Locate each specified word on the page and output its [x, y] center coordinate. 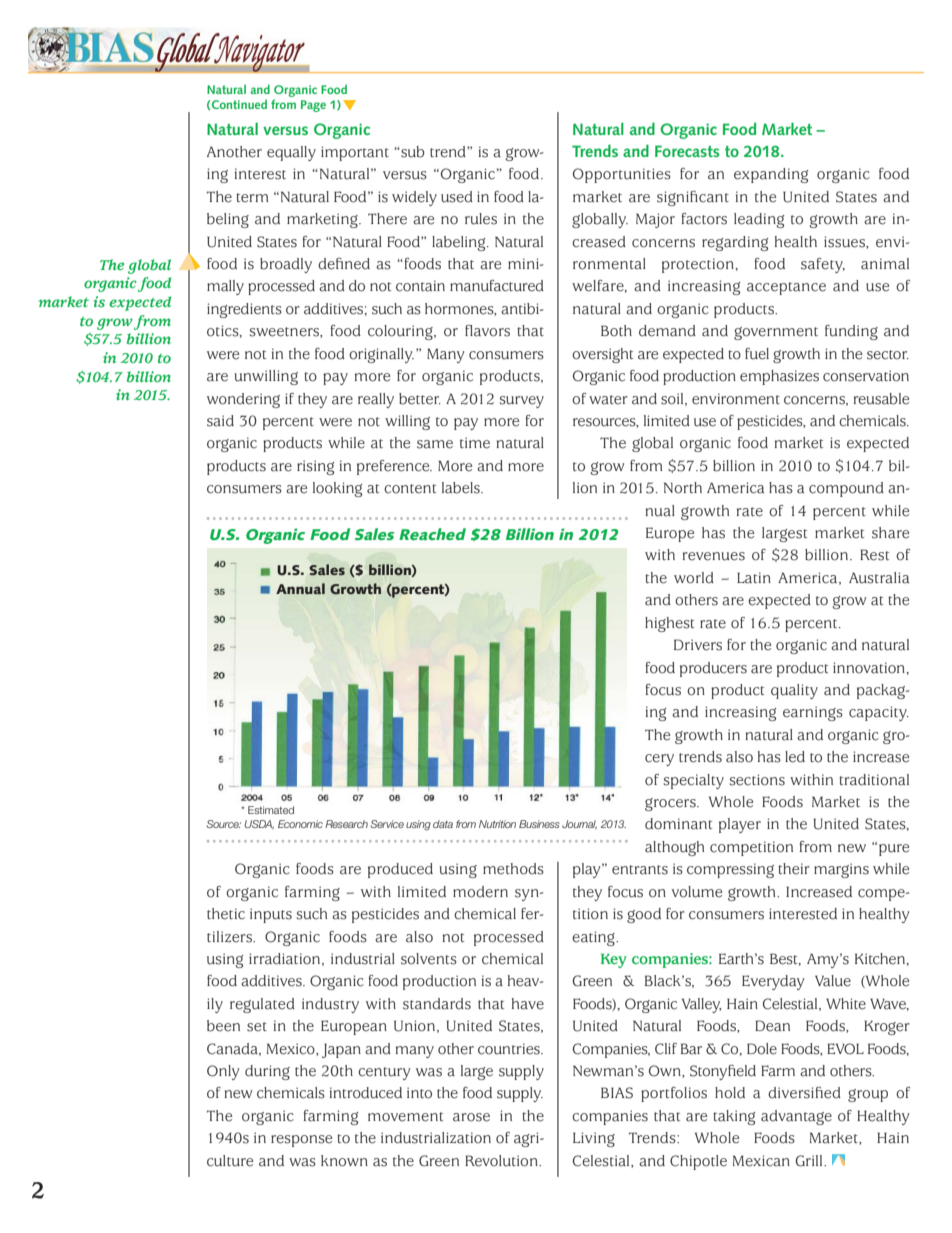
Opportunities [622, 175]
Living [594, 1139]
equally [291, 153]
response [301, 1141]
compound [846, 489]
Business [539, 824]
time [475, 443]
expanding [771, 175]
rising [315, 467]
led [795, 757]
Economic [300, 824]
